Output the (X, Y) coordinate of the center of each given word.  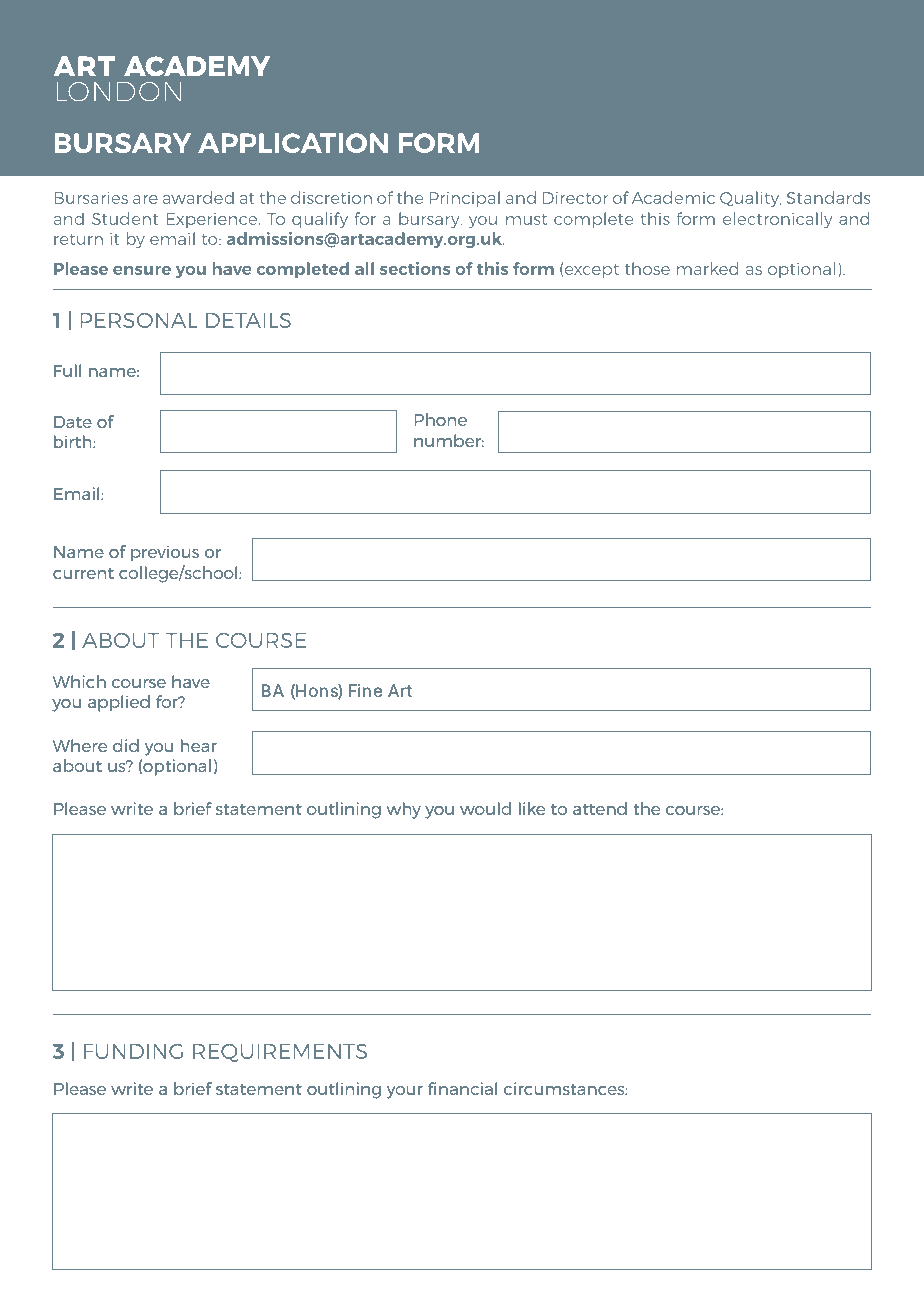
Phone (441, 419)
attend (600, 808)
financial (462, 1088)
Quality (751, 199)
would (485, 808)
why (403, 810)
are (145, 199)
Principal (464, 199)
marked (708, 268)
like (532, 808)
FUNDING (133, 1051)
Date (73, 422)
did (126, 745)
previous (165, 553)
